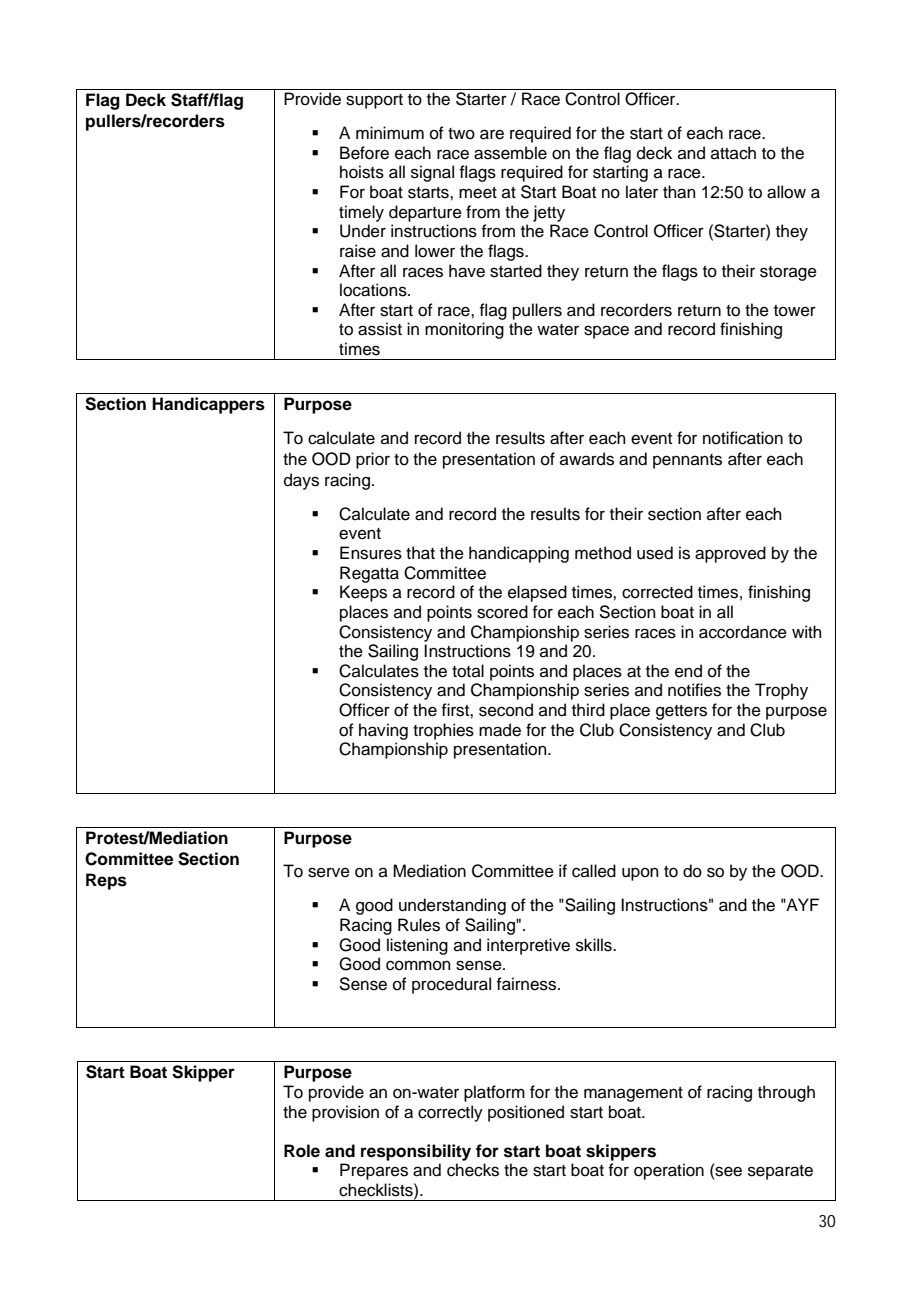  I want to click on assist, so click(380, 329).
